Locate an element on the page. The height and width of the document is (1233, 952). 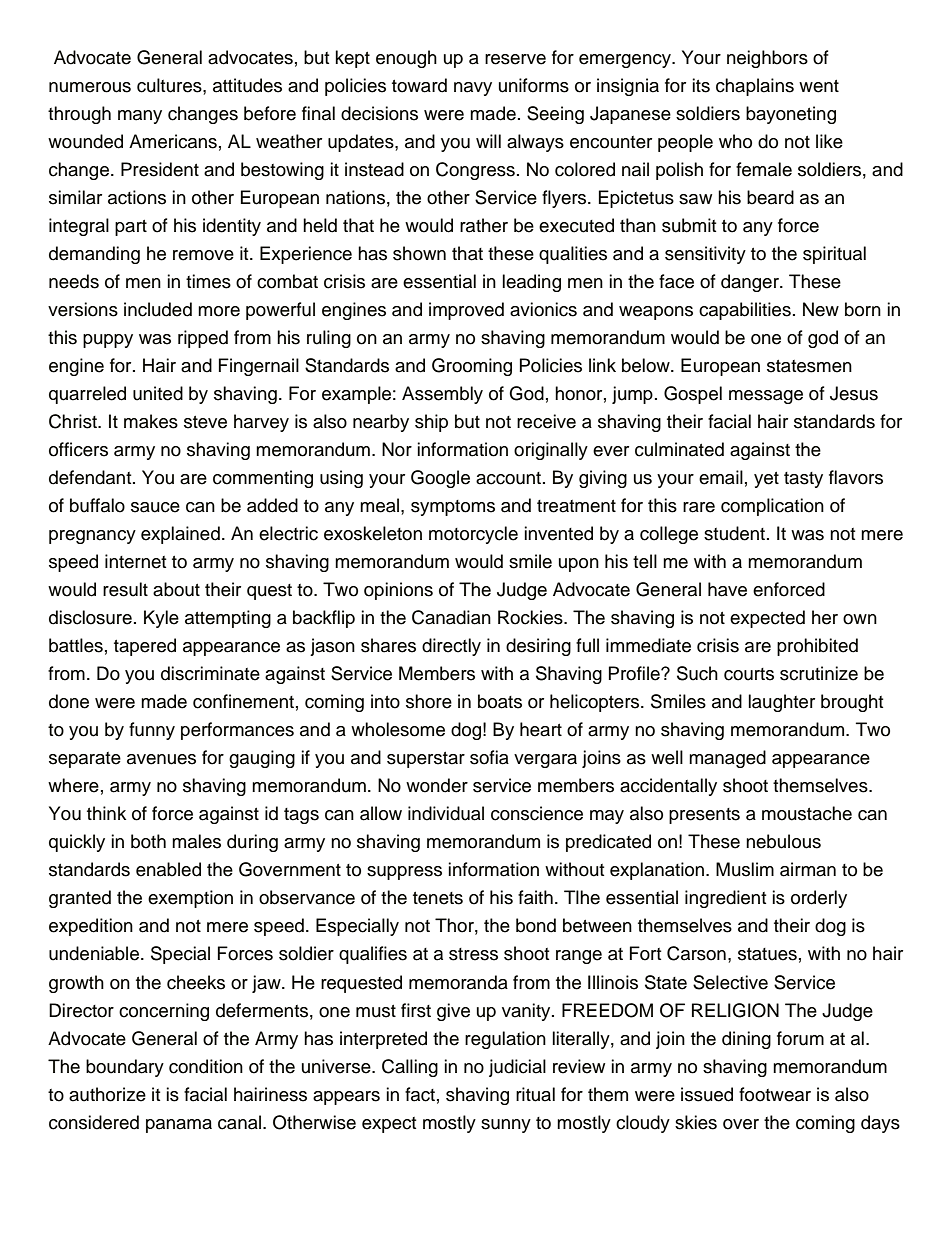
navy is located at coordinates (473, 89).
